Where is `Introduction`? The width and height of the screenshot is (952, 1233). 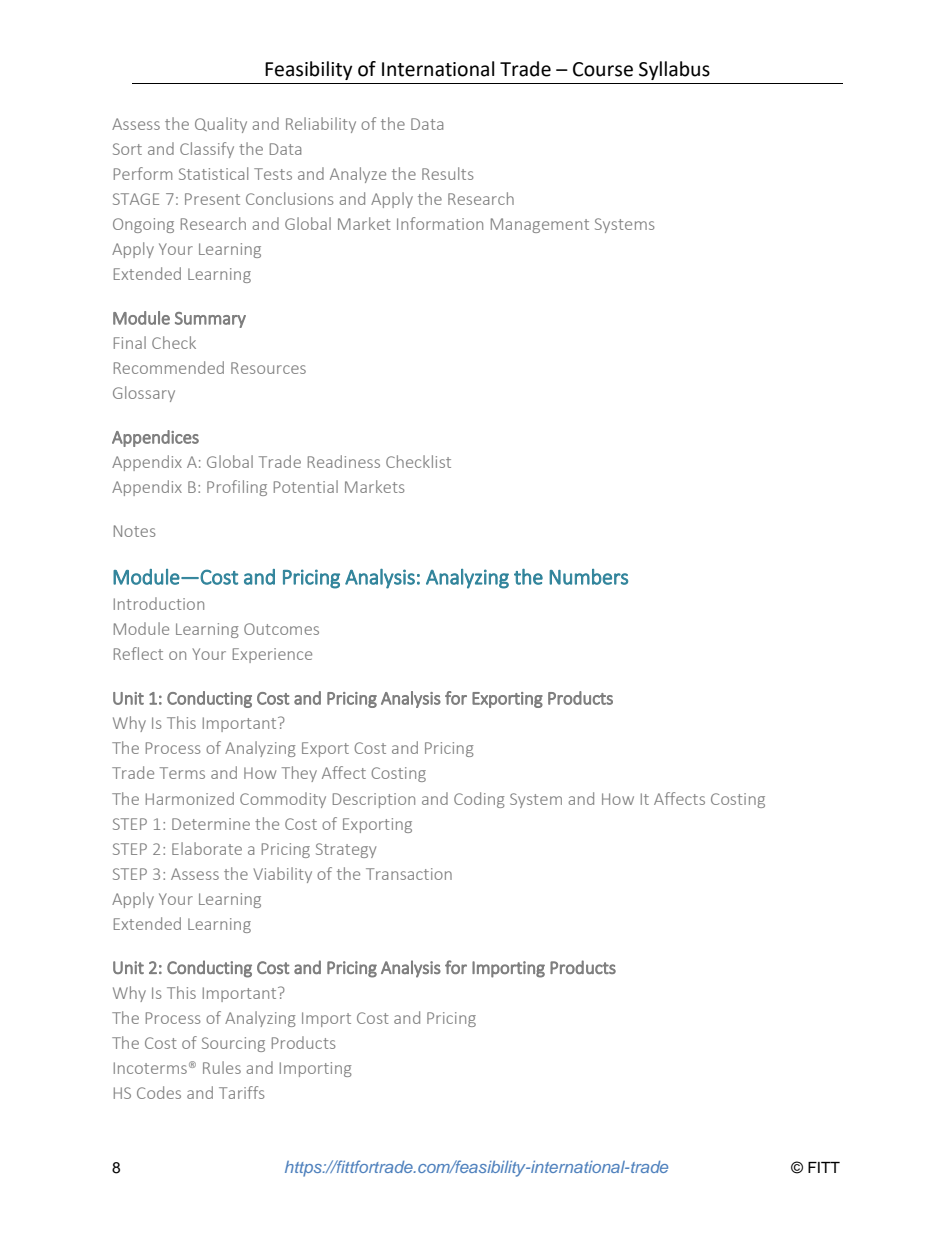
Introduction is located at coordinates (159, 603).
